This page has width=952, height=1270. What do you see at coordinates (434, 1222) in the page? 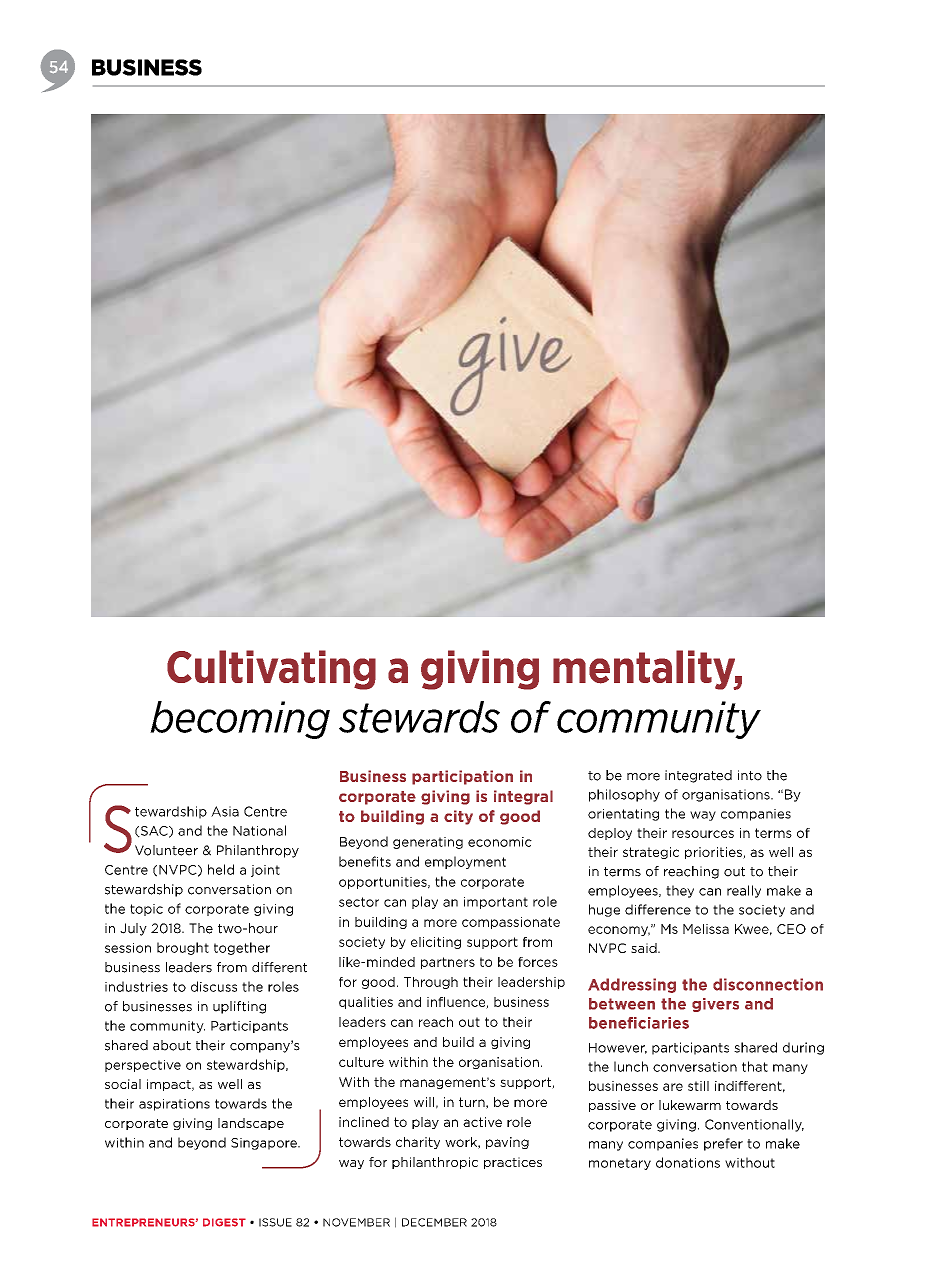
I see `DECEMBER` at bounding box center [434, 1222].
